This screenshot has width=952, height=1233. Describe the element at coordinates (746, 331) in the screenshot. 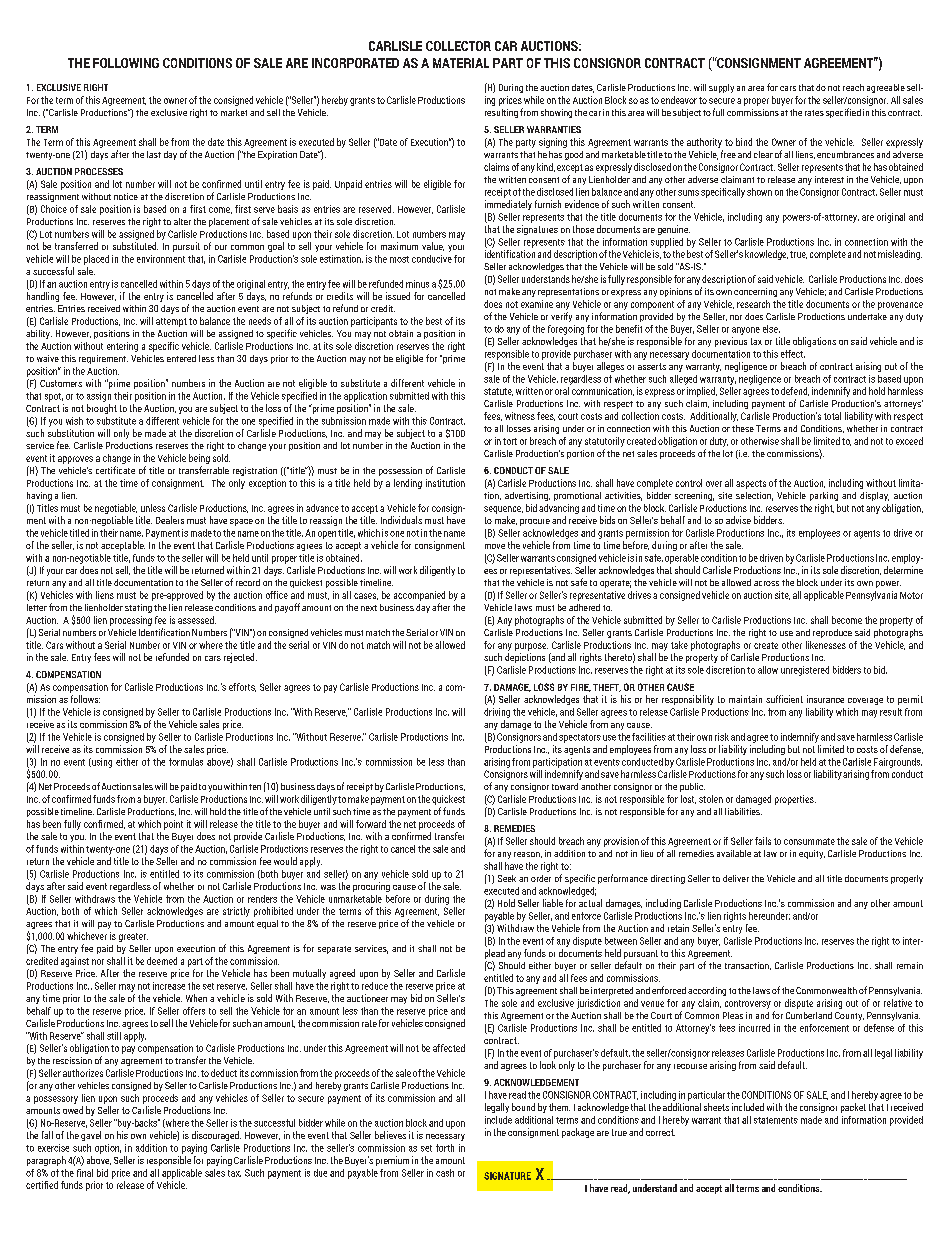

I see `anyone` at that location.
